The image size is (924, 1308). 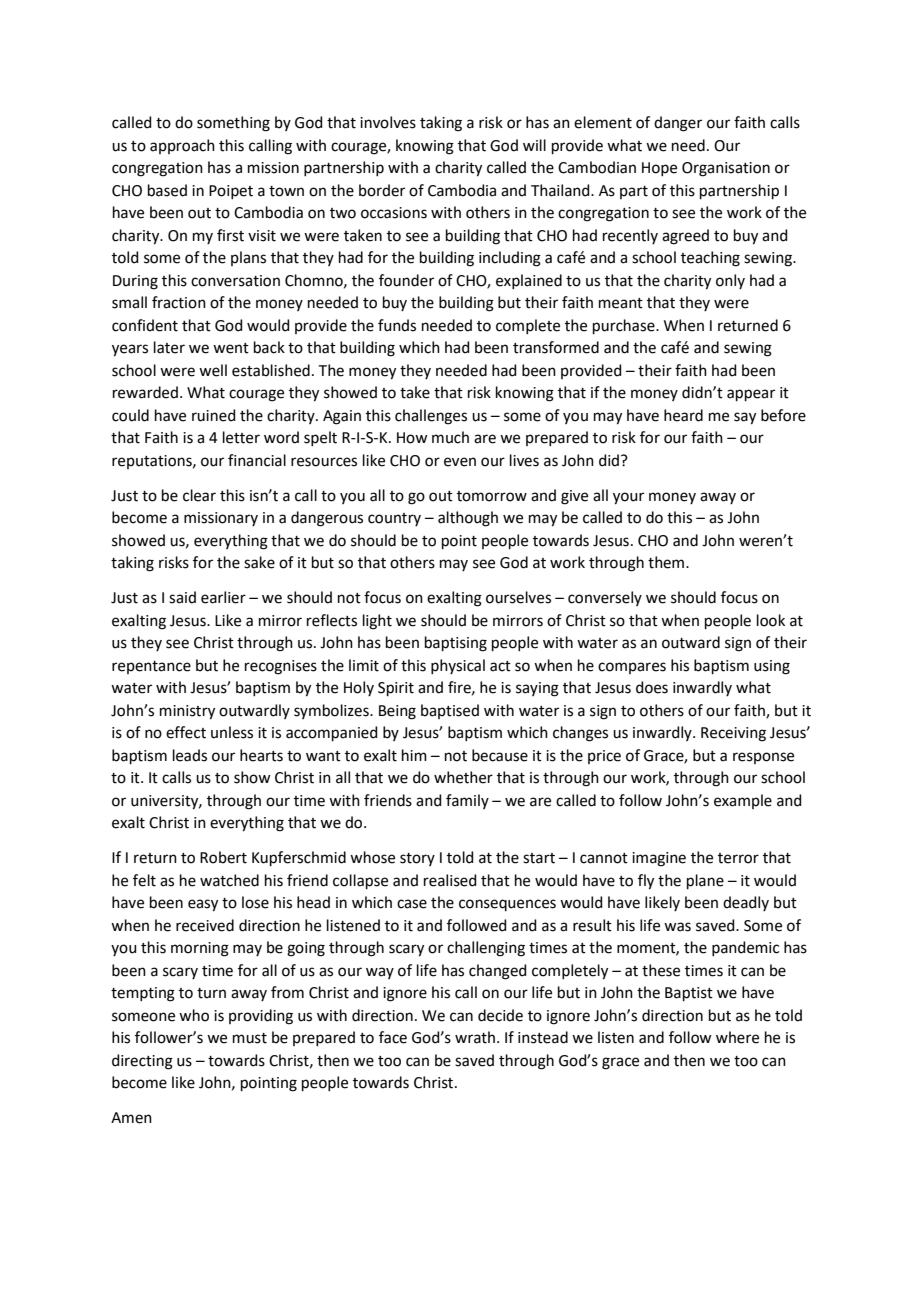 I want to click on directing, so click(x=142, y=1062).
